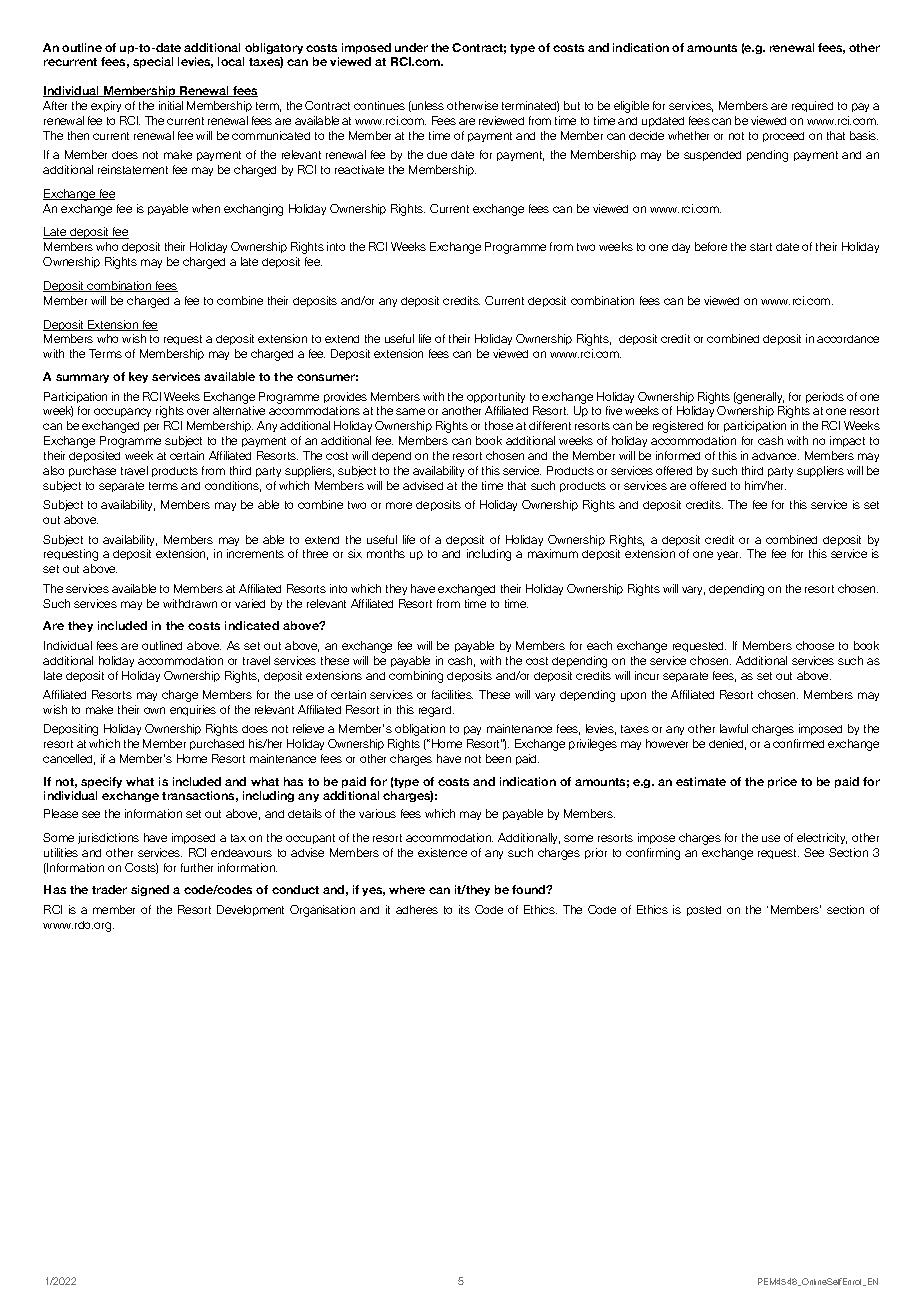 This screenshot has height=1308, width=924. I want to click on under, so click(411, 47).
